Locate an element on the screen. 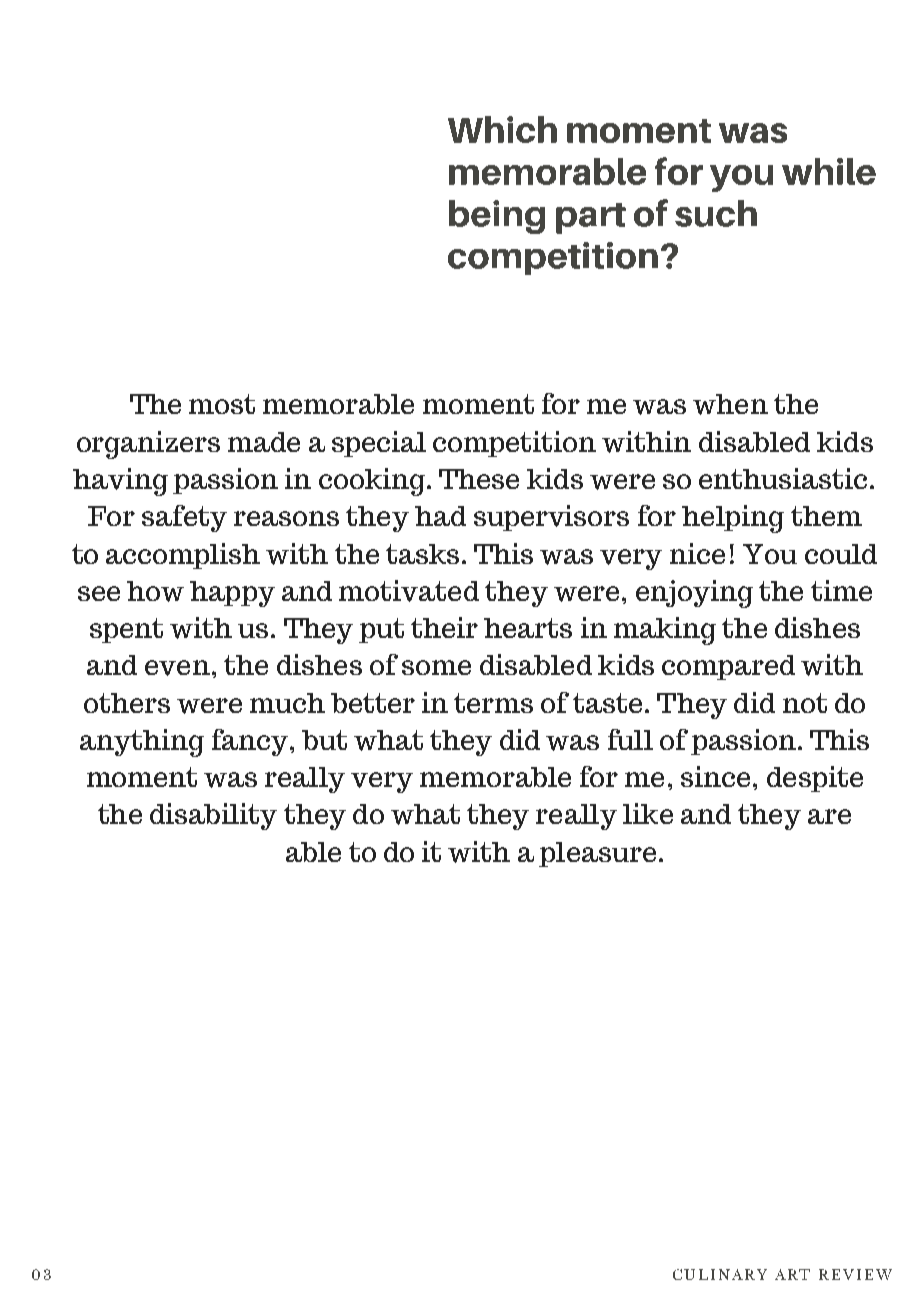 The image size is (924, 1308). anything is located at coordinates (142, 743).
